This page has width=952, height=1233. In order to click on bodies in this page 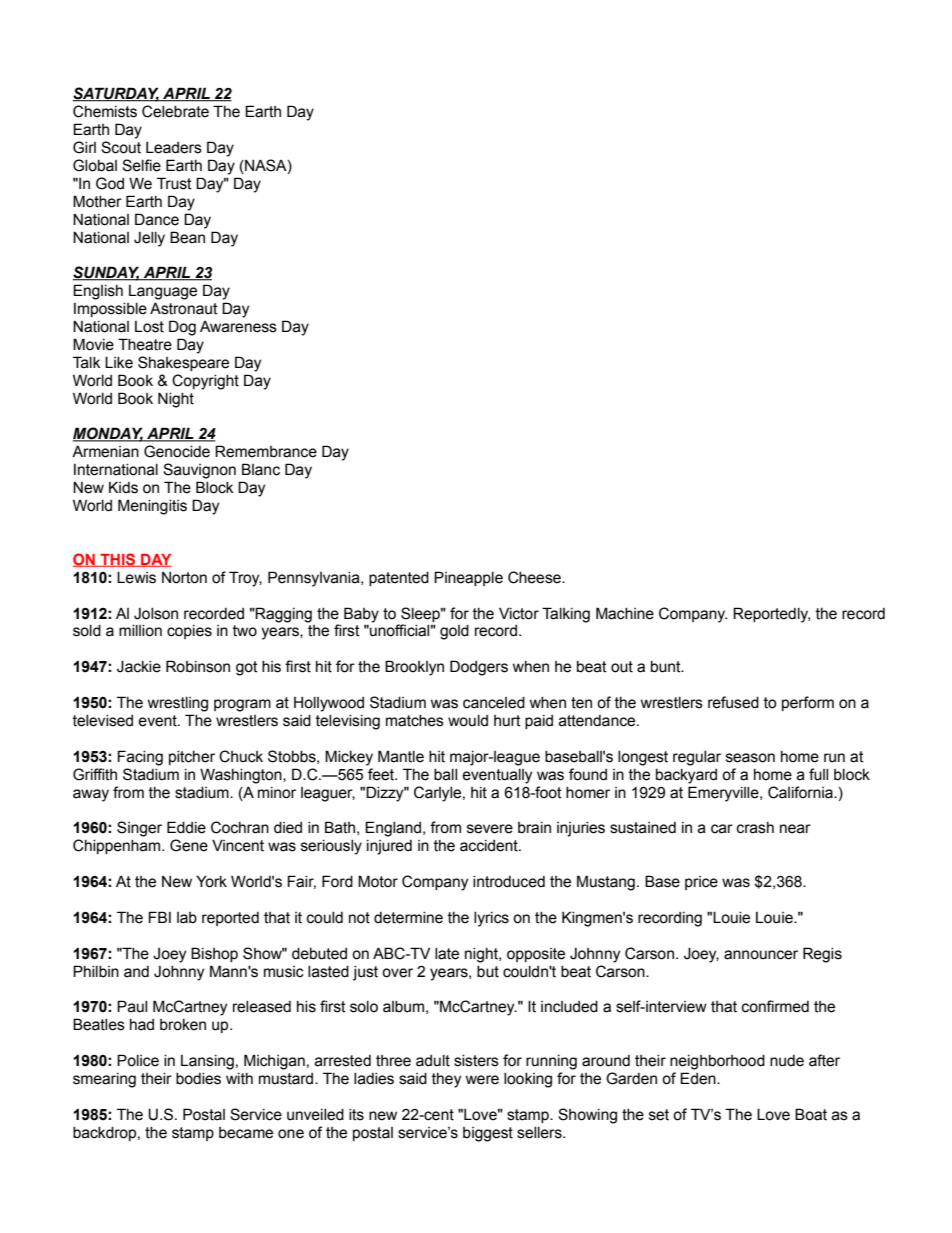, I will do `click(198, 1079)`.
